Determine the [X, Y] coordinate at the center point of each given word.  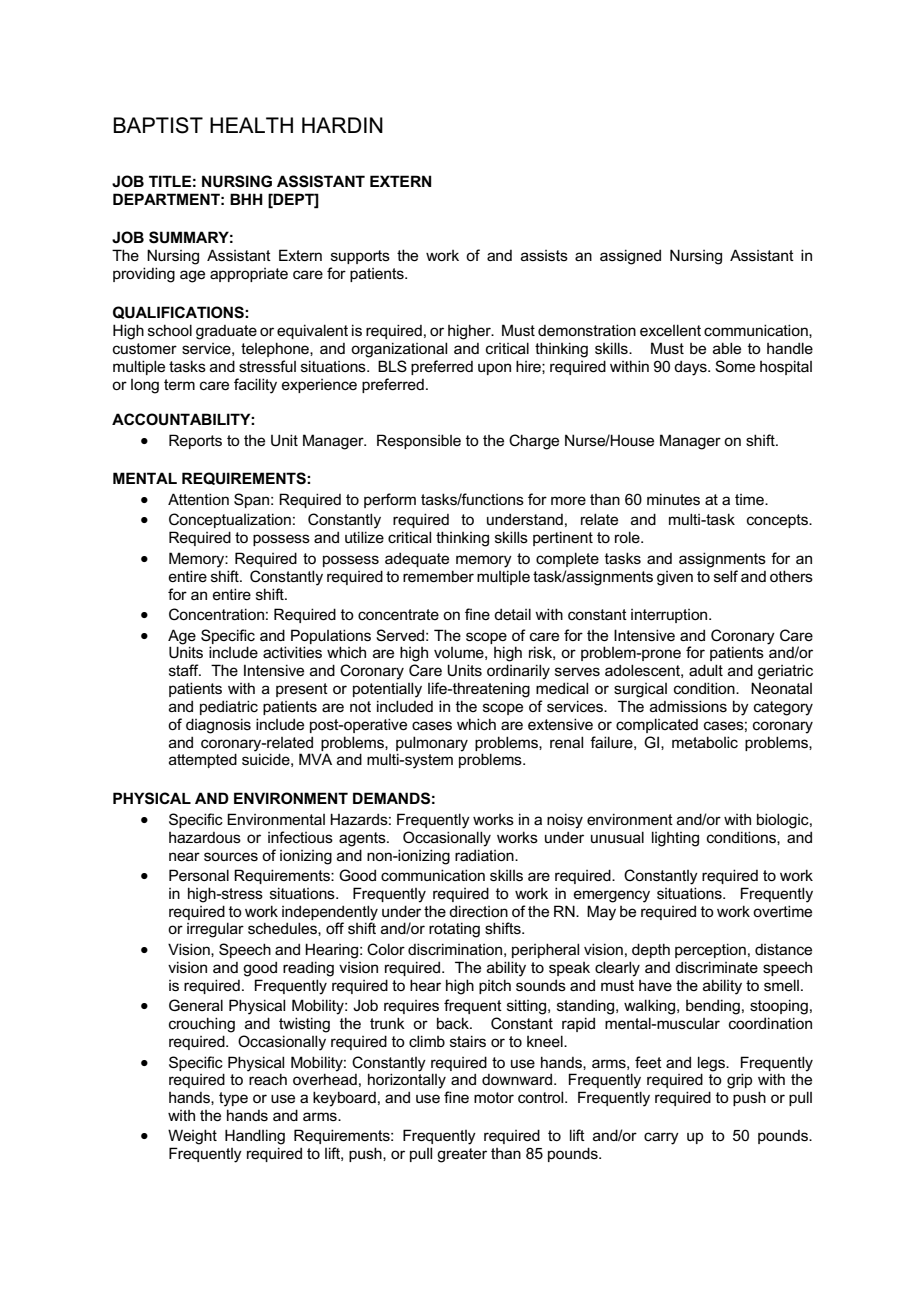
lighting [675, 839]
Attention [198, 499]
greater [462, 1155]
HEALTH [251, 125]
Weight [192, 1137]
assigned [630, 257]
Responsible [419, 441]
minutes [673, 499]
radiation [485, 855]
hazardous [205, 837]
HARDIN [342, 125]
